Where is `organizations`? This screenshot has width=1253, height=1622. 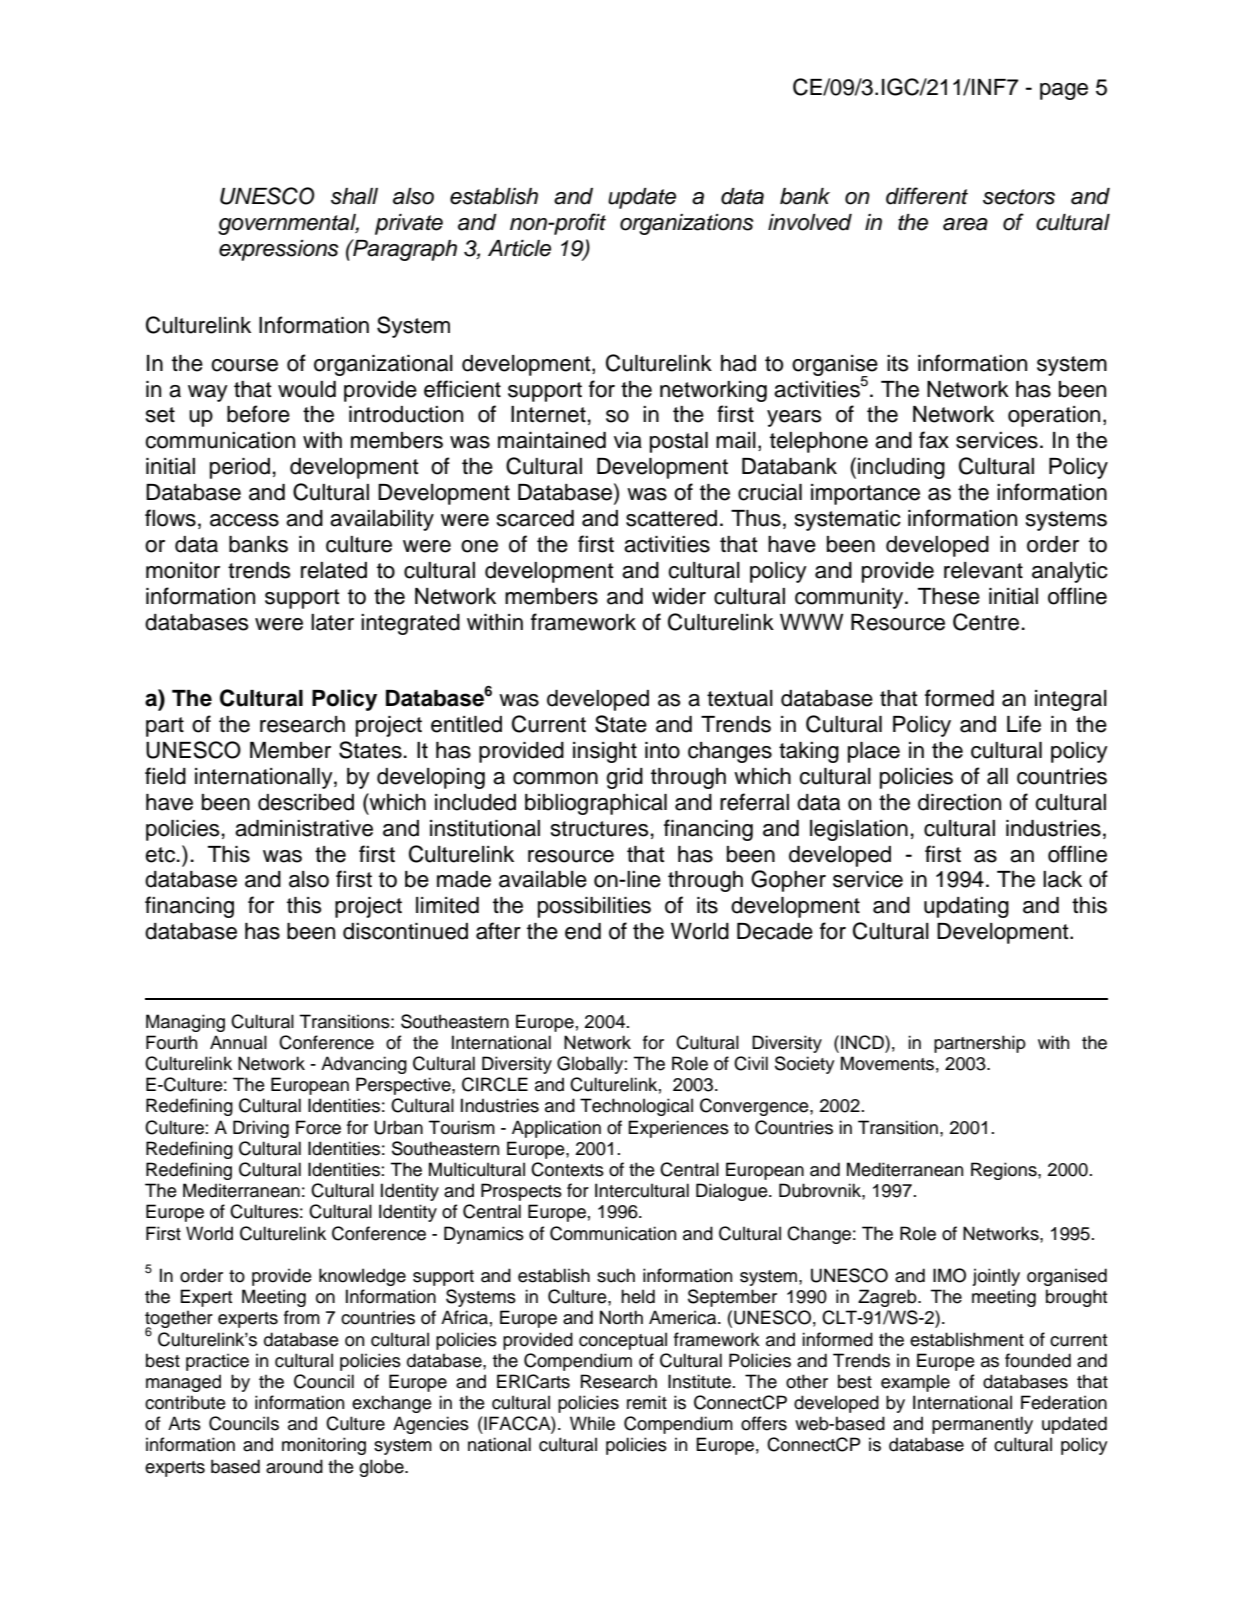 organizations is located at coordinates (686, 224).
